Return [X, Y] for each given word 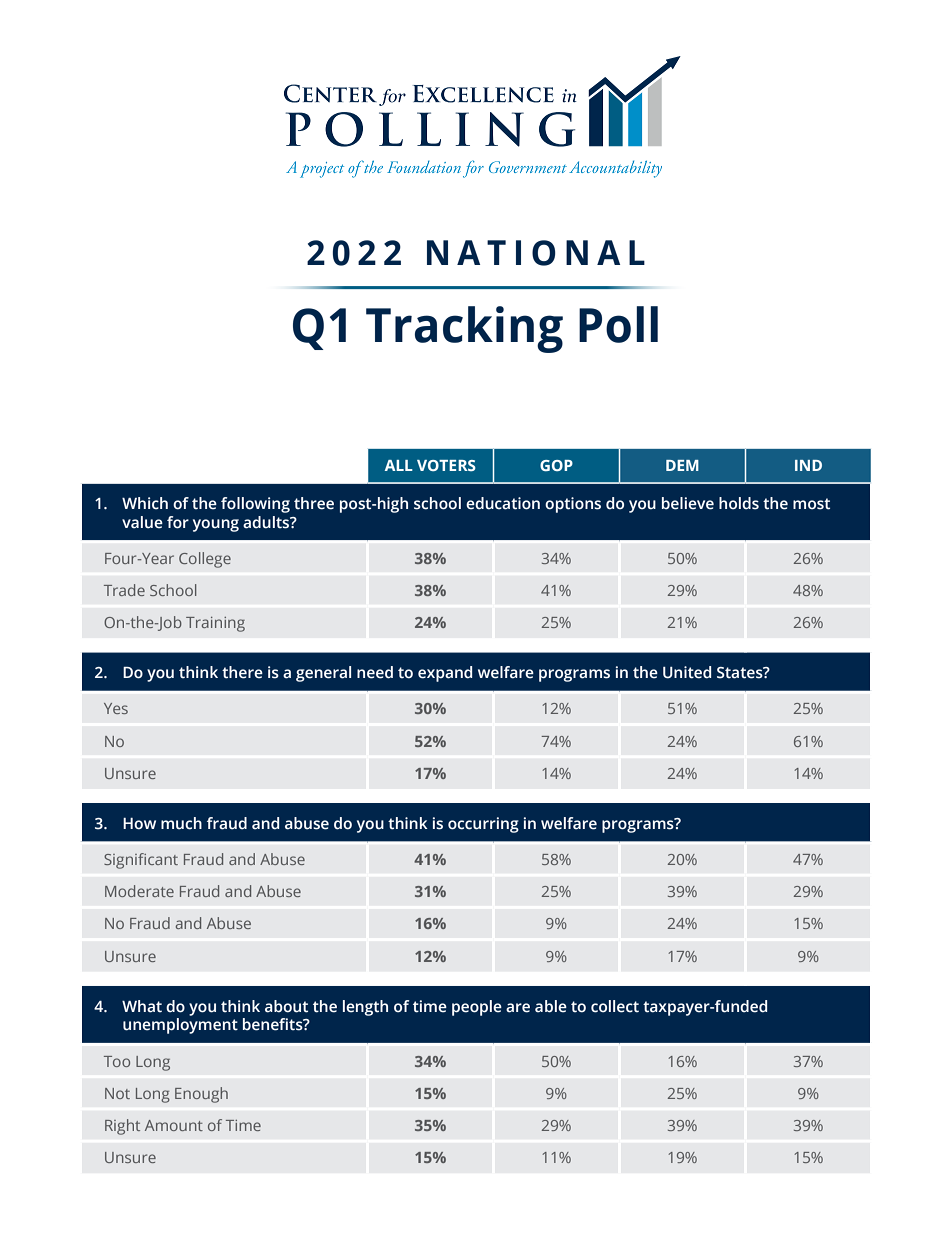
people [477, 1008]
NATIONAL [536, 253]
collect [615, 1006]
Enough [201, 1095]
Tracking [464, 329]
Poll [618, 324]
